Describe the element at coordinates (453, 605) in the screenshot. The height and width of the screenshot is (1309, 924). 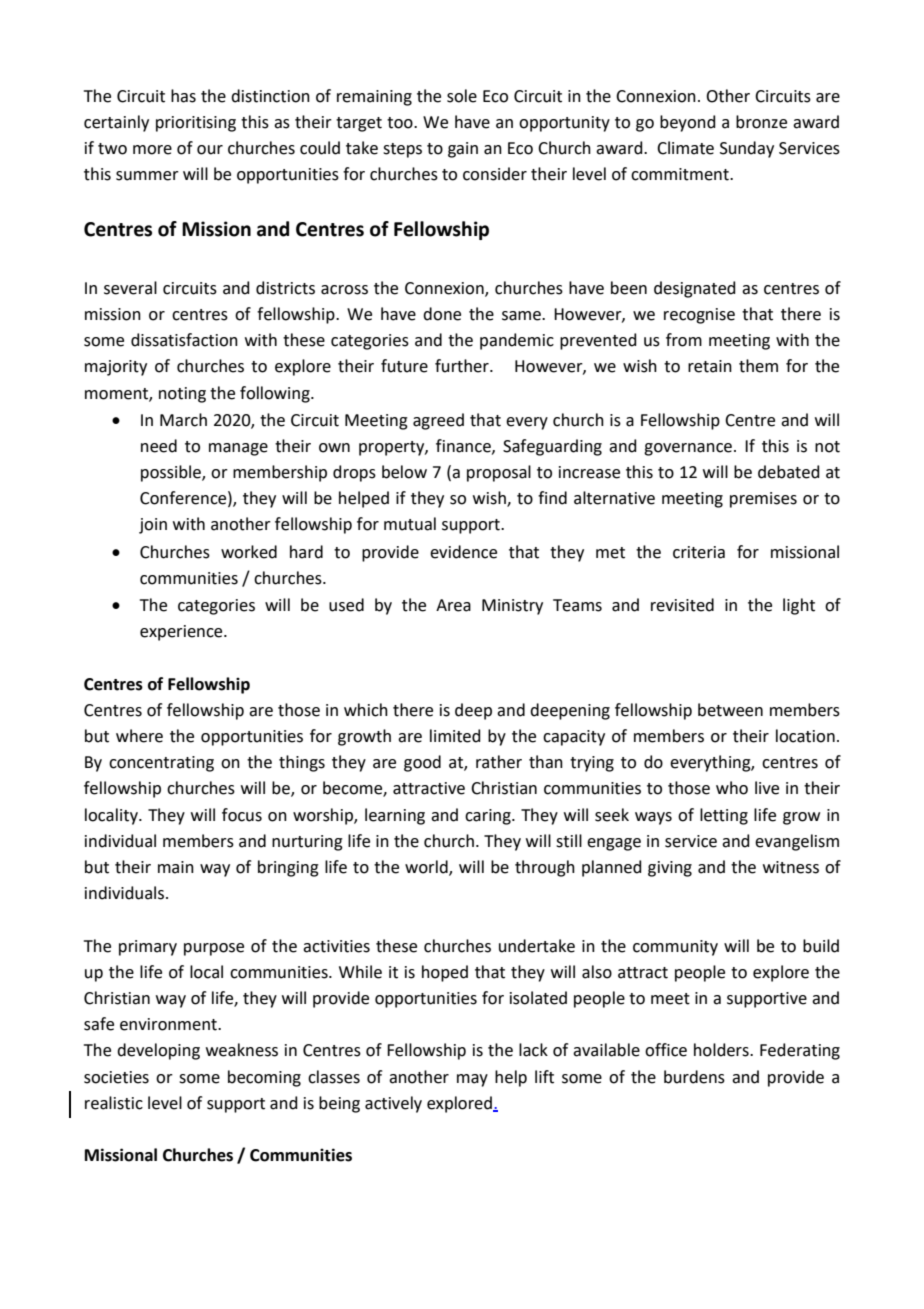
I see `Area` at that location.
